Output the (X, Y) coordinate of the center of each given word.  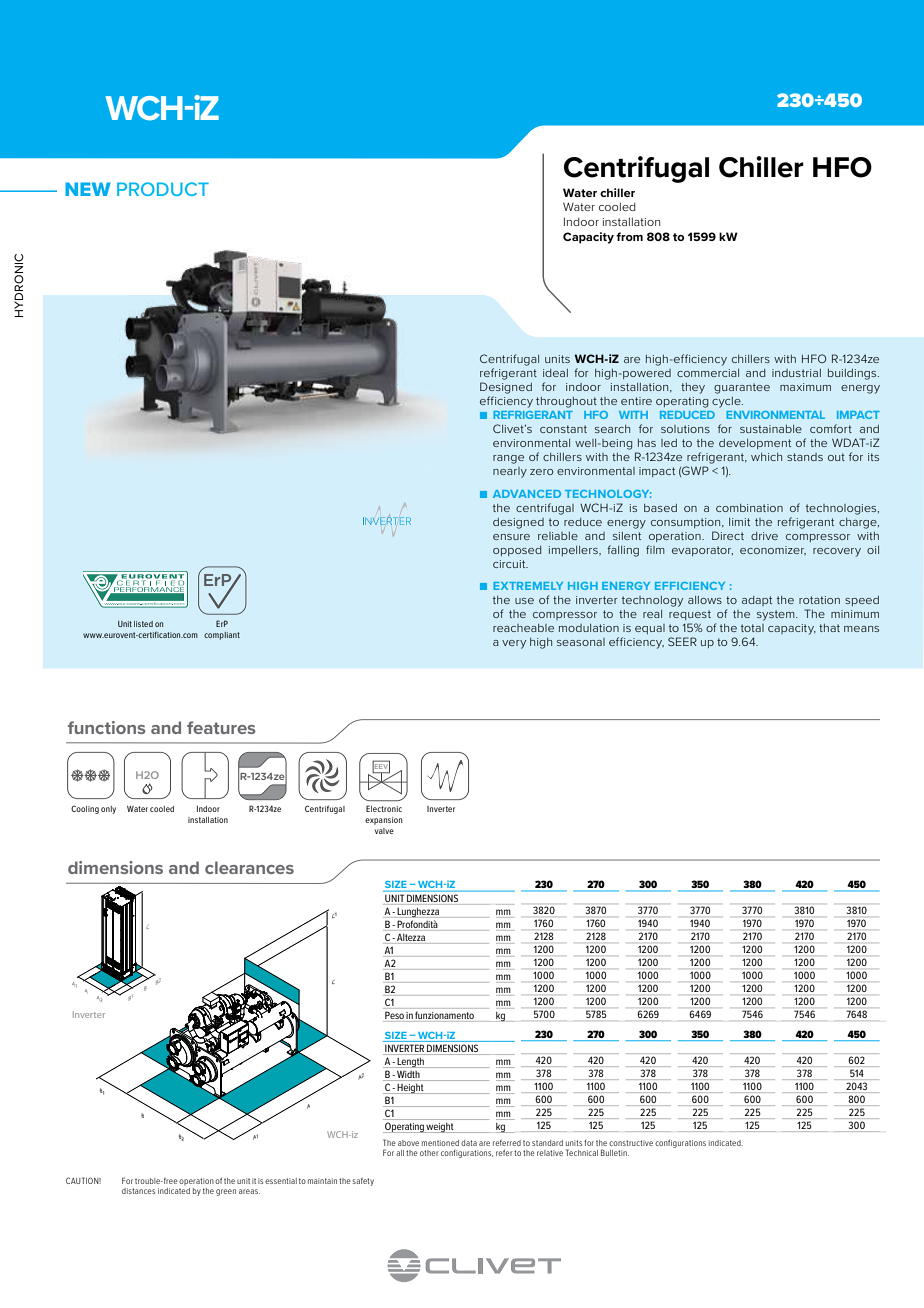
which (766, 457)
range (508, 459)
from (629, 236)
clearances (249, 867)
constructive (631, 1143)
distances (138, 1191)
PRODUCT (163, 189)
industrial (796, 373)
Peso (394, 1015)
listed (143, 624)
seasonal (581, 642)
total (752, 628)
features (221, 727)
